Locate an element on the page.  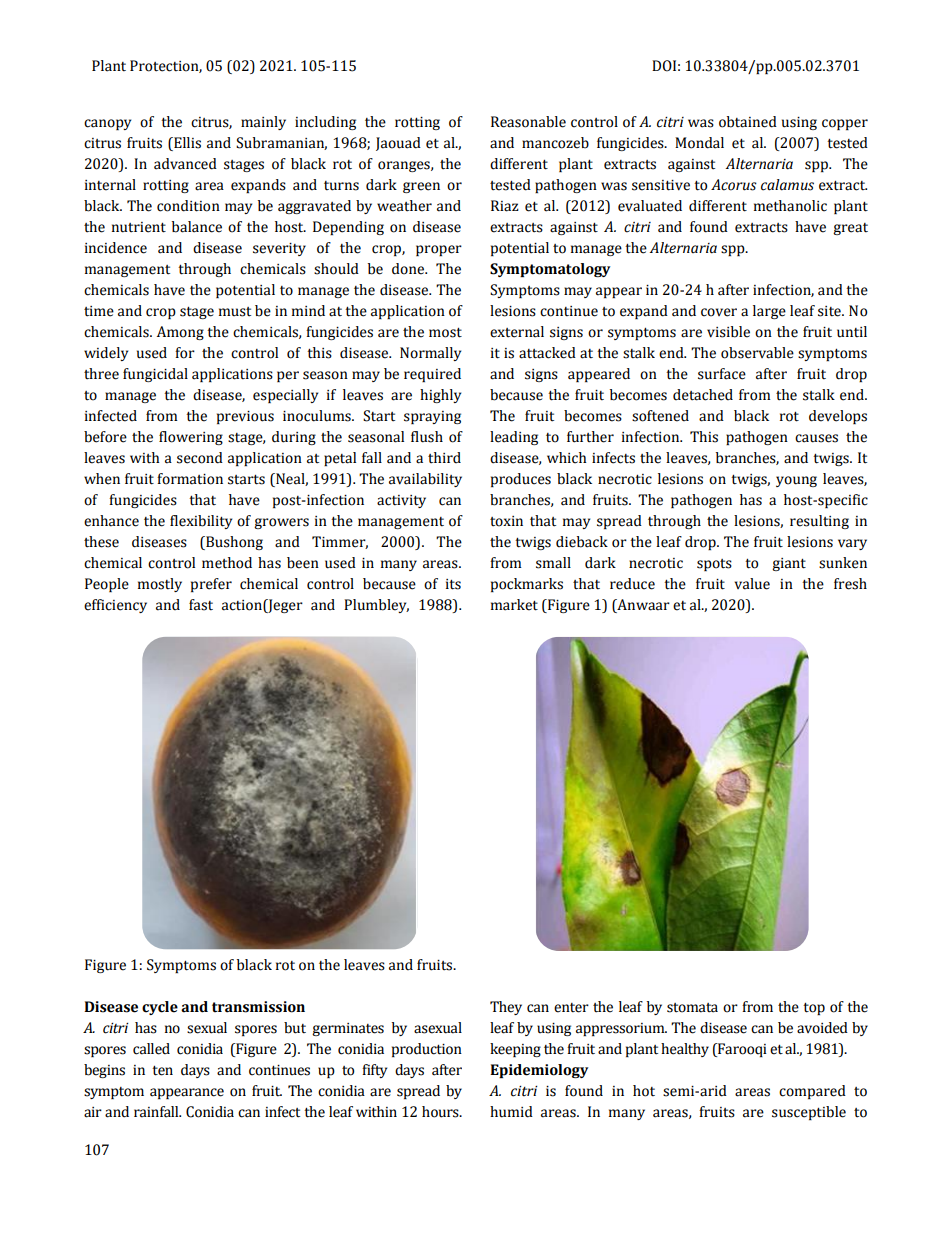
hours is located at coordinates (441, 1112).
